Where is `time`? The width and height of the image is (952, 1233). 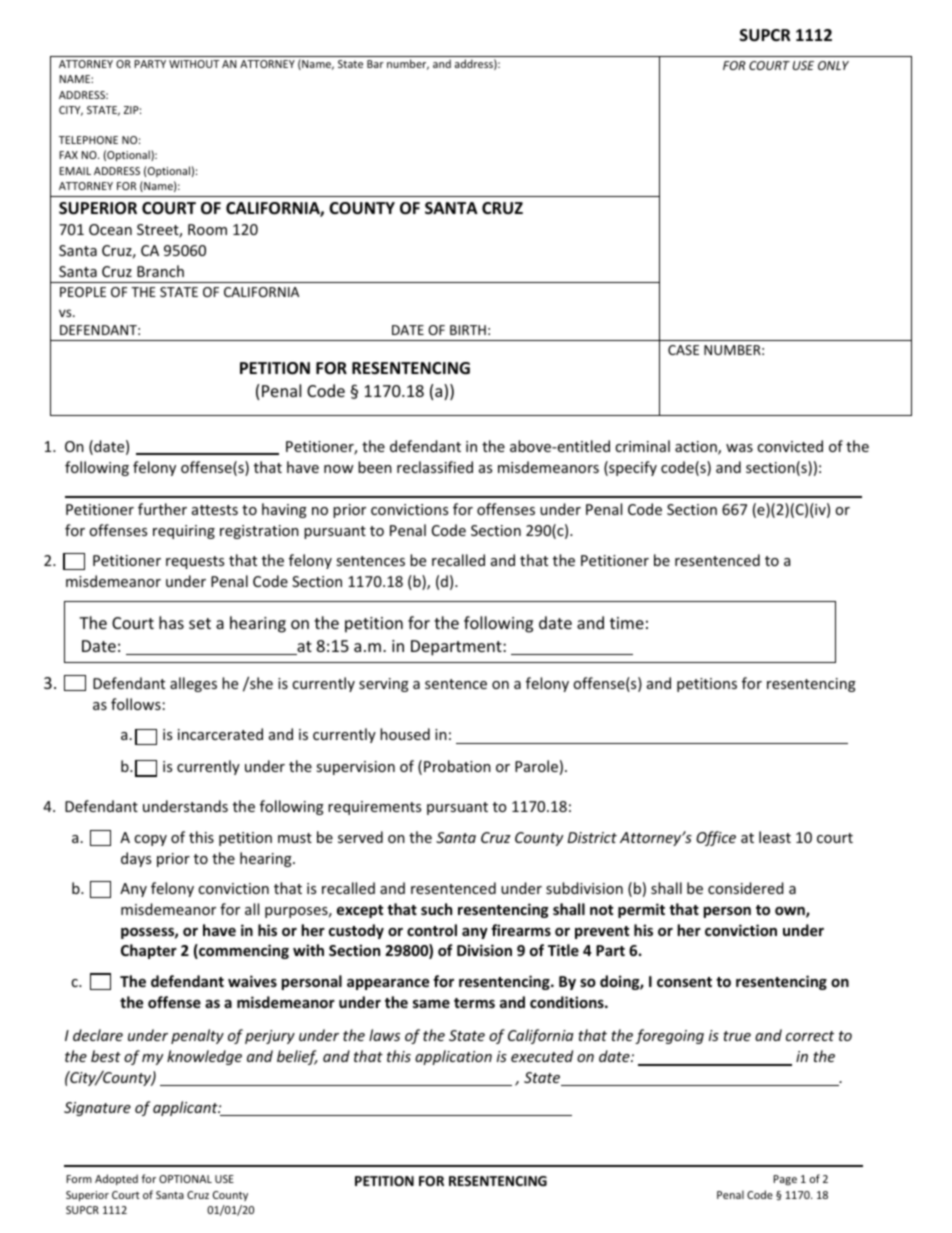 time is located at coordinates (627, 623).
